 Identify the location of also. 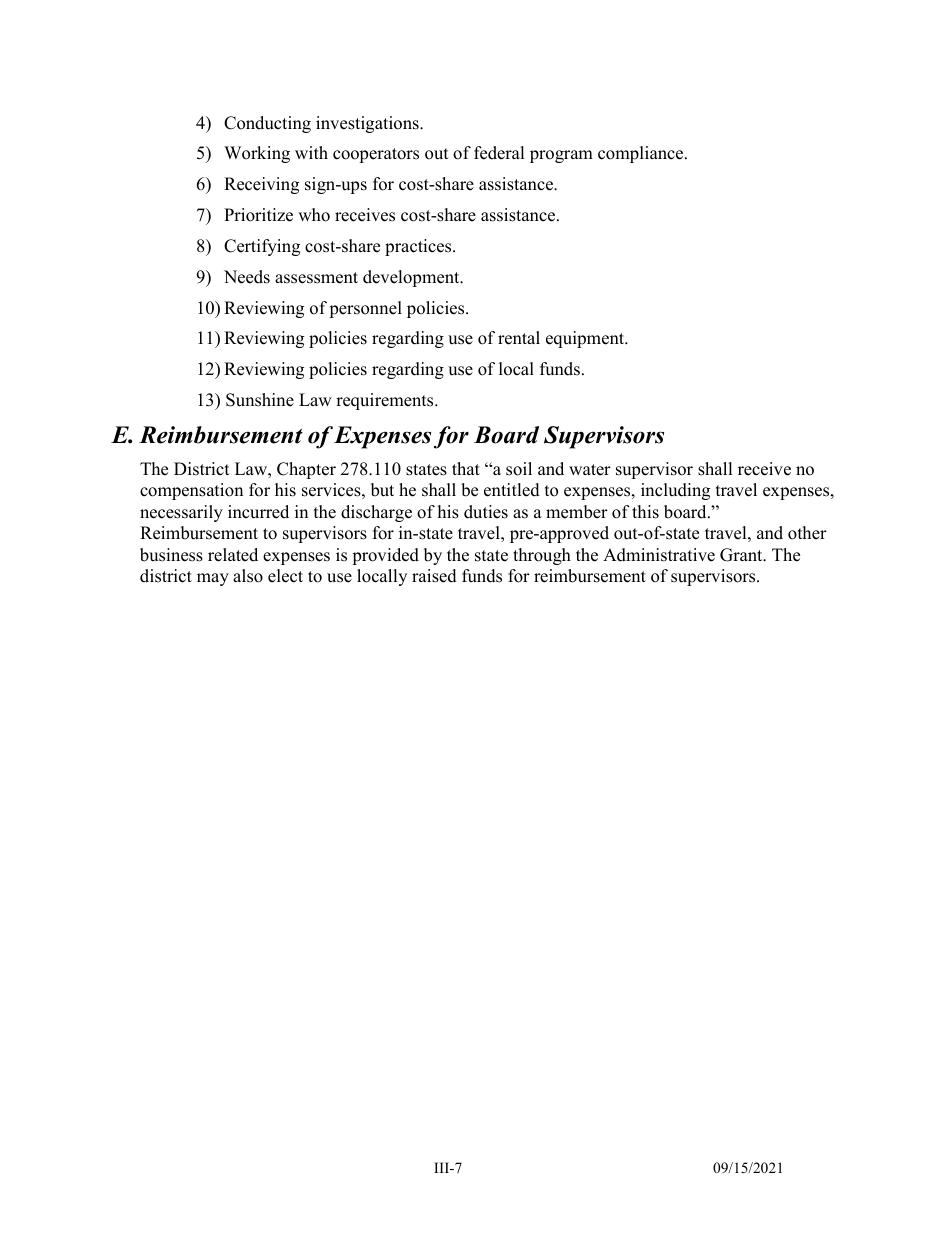
(248, 576).
